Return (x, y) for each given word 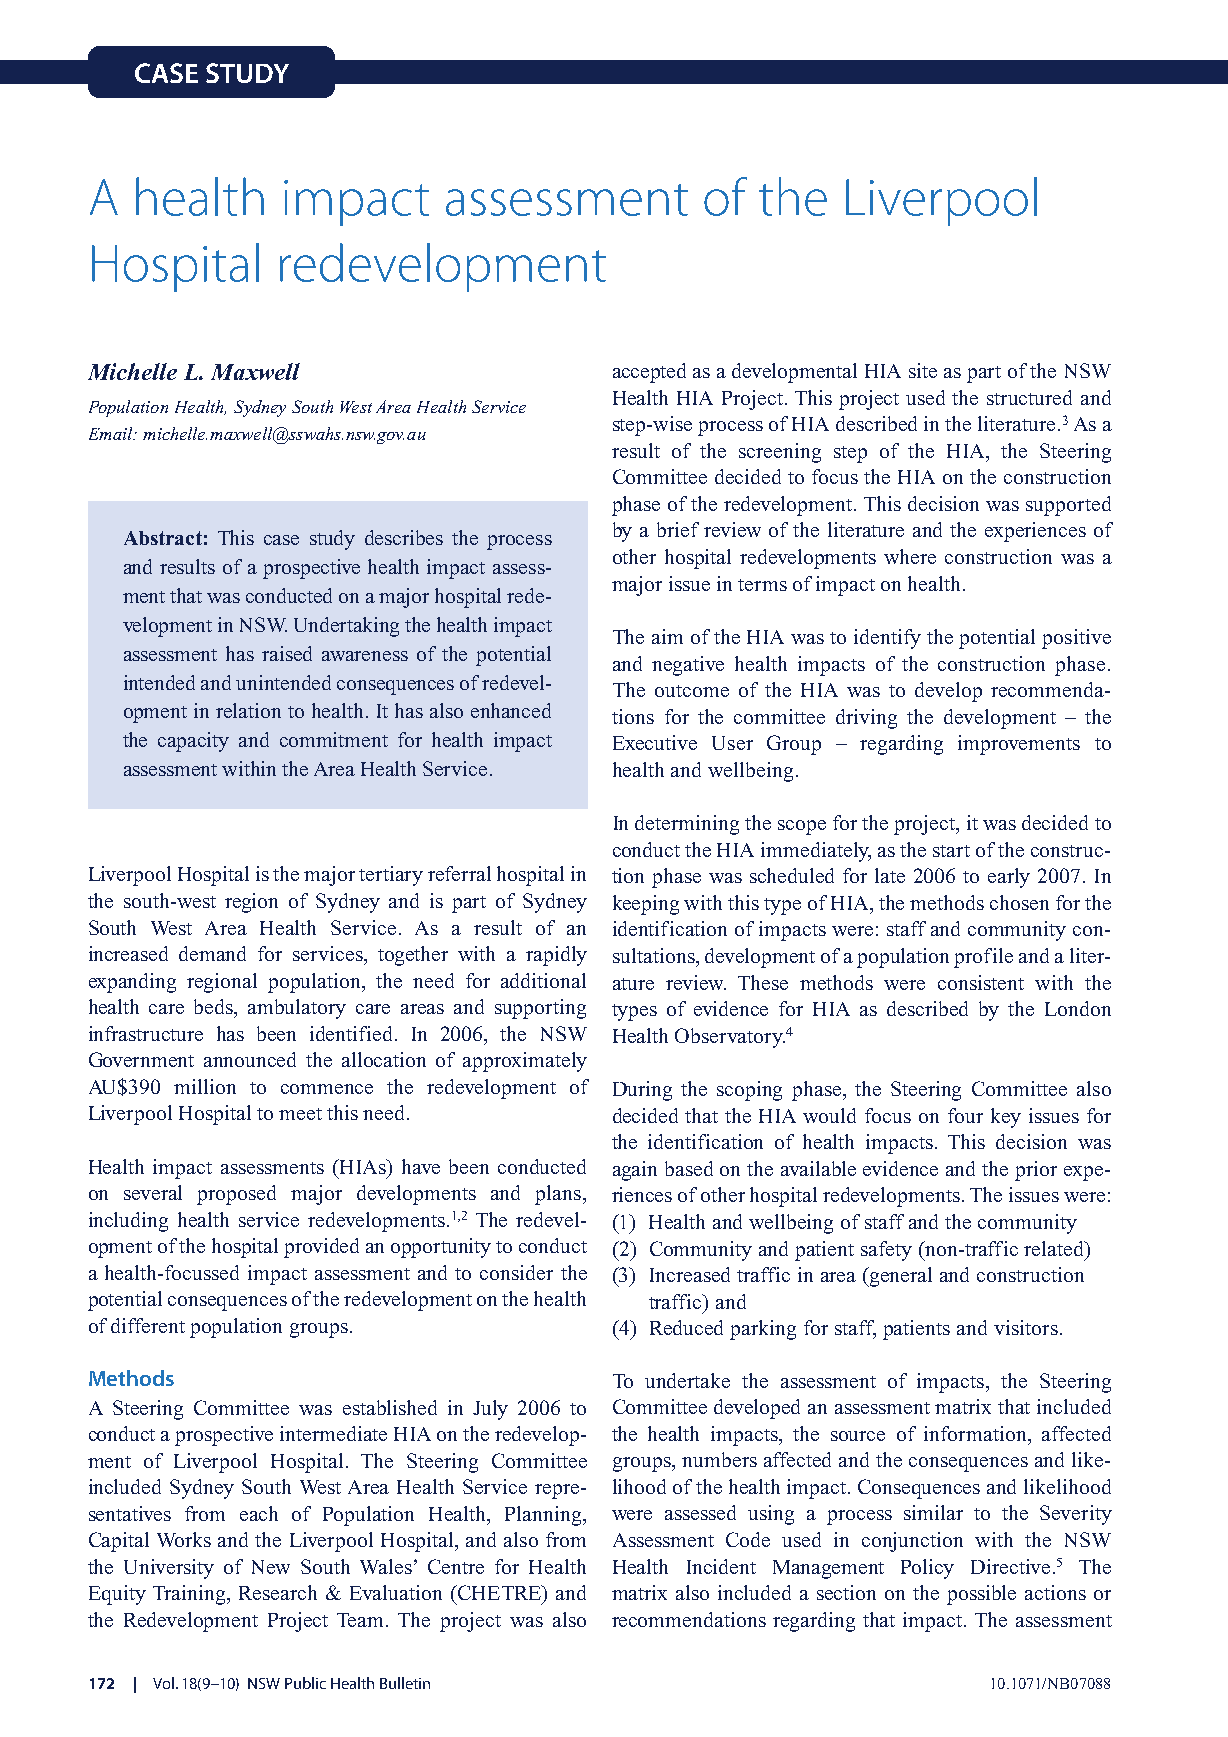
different (148, 1325)
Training (190, 1595)
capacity (193, 742)
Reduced (686, 1327)
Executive (655, 742)
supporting (540, 1009)
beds (215, 1008)
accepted (649, 373)
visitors (1026, 1327)
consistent (981, 982)
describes (404, 537)
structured (1029, 397)
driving (866, 719)
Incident (721, 1566)
